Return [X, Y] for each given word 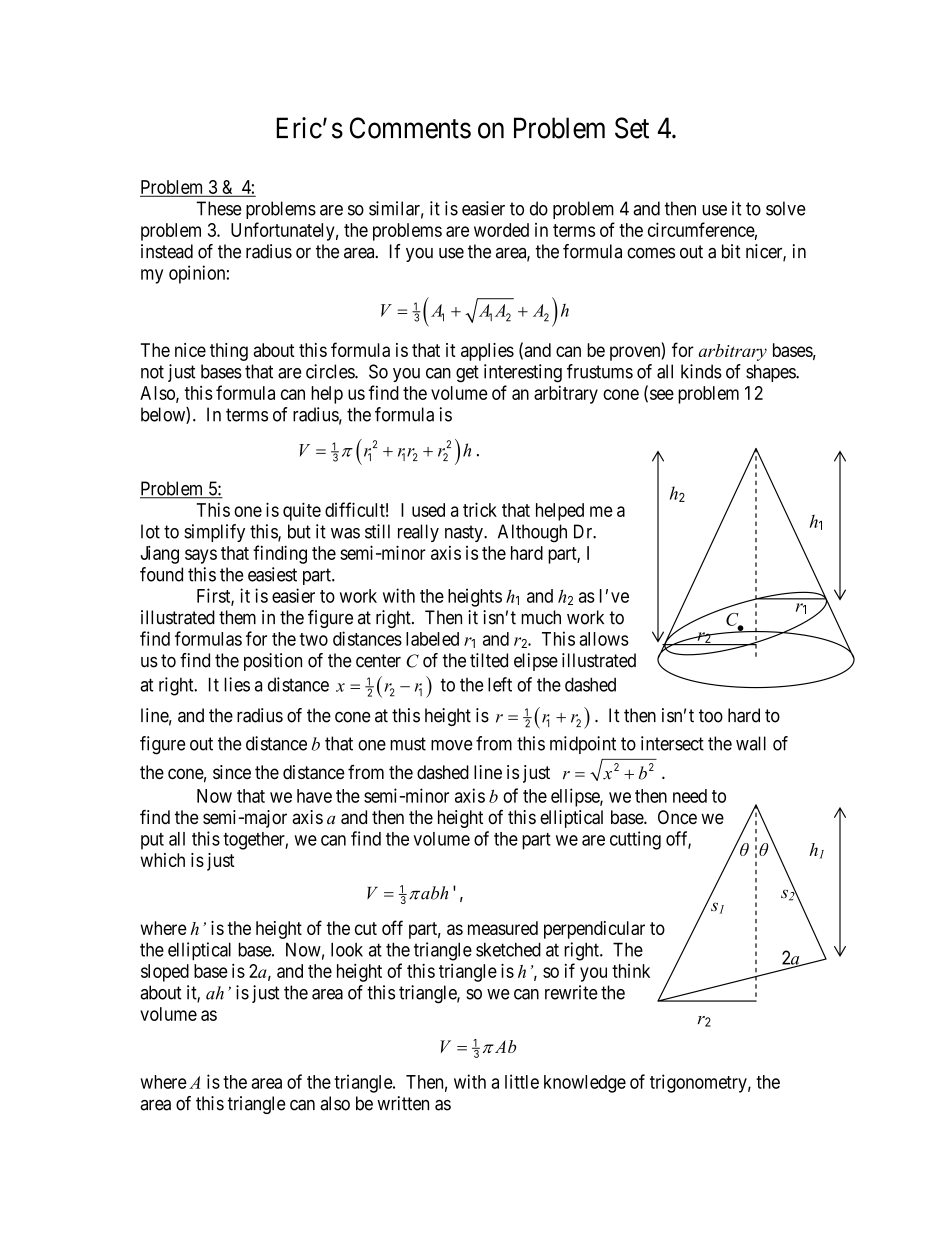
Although [532, 533]
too [711, 716]
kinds [701, 371]
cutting [635, 840]
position [273, 662]
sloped [165, 973]
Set [632, 128]
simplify [214, 533]
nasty [465, 533]
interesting [523, 373]
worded [501, 230]
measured [503, 928]
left [500, 684]
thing [229, 352]
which [162, 860]
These [219, 208]
